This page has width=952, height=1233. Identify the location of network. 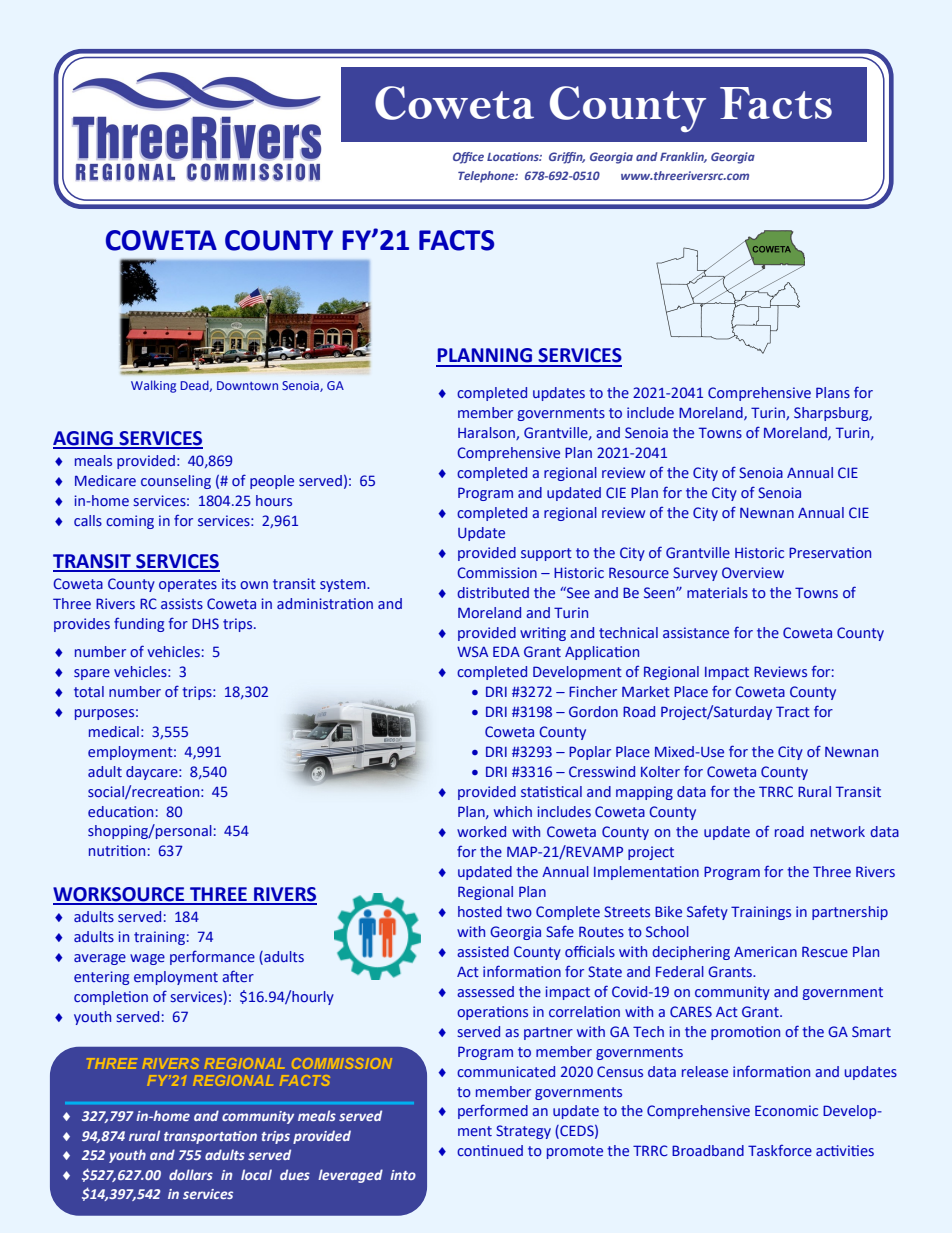
(838, 831).
